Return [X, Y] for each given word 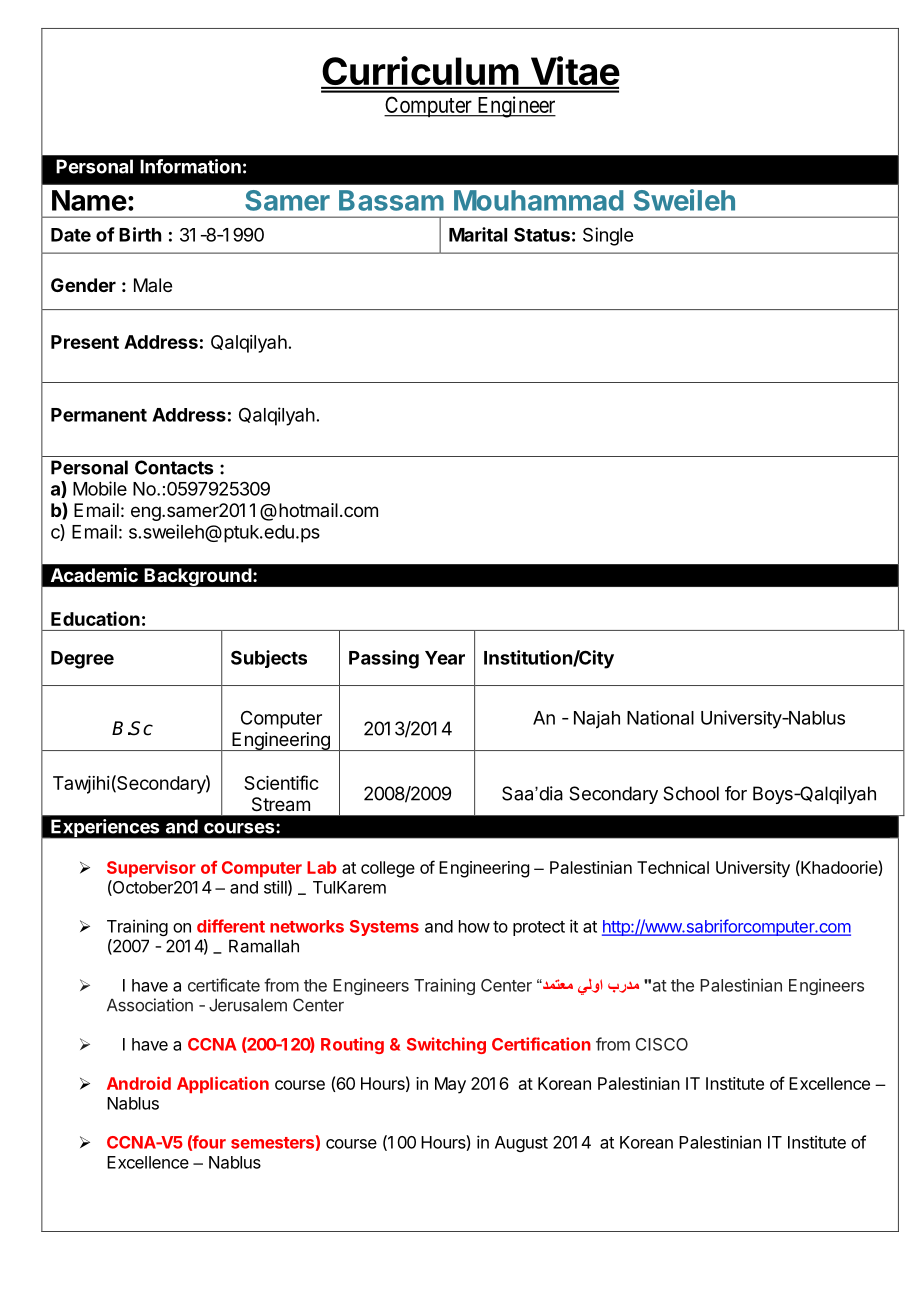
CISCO [662, 1044]
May [450, 1085]
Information [190, 166]
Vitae [574, 72]
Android [139, 1083]
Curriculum [420, 72]
